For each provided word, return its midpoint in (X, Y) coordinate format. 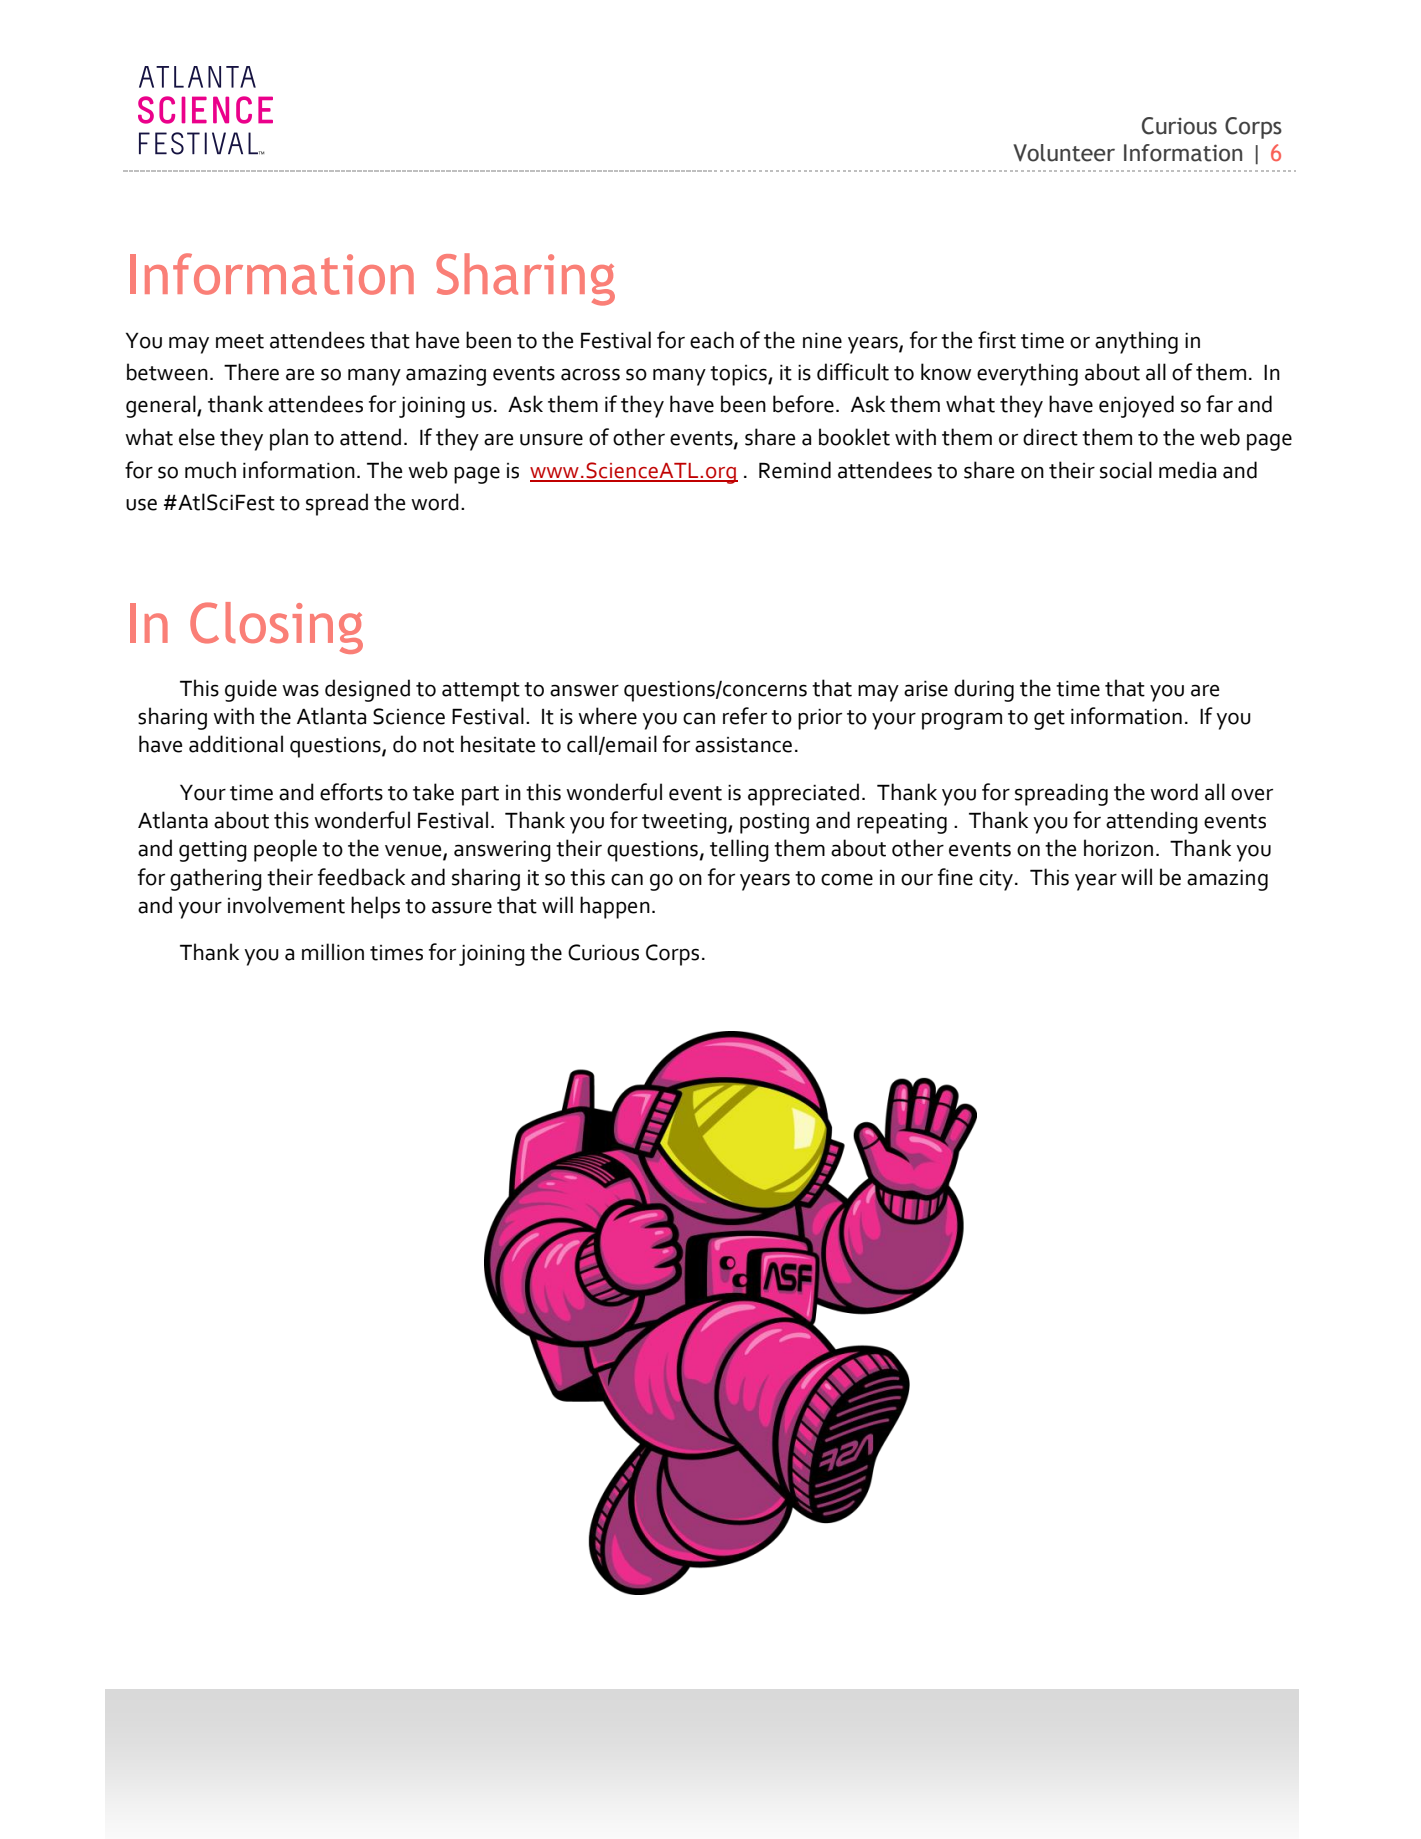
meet (240, 341)
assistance (743, 745)
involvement (286, 905)
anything (1136, 342)
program (962, 721)
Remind (795, 470)
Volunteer (1064, 153)
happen (615, 907)
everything (1027, 374)
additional (236, 744)
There (251, 372)
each (712, 340)
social (1126, 470)
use (141, 504)
